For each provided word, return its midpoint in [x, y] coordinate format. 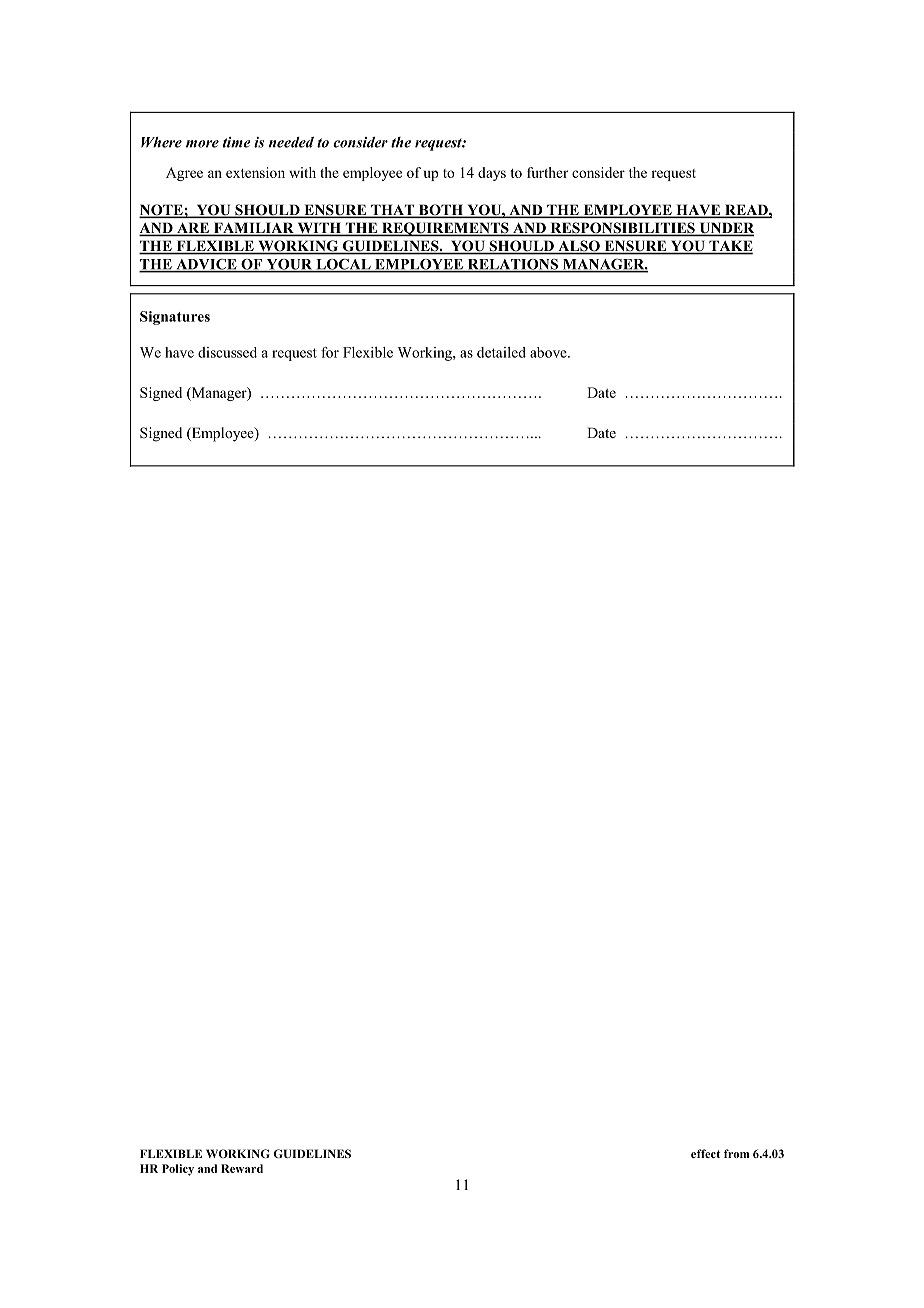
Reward [242, 1168]
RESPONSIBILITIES [622, 229]
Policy [178, 1170]
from [737, 1153]
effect [705, 1153]
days [492, 174]
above [549, 352]
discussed [227, 352]
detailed [501, 352]
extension [255, 172]
